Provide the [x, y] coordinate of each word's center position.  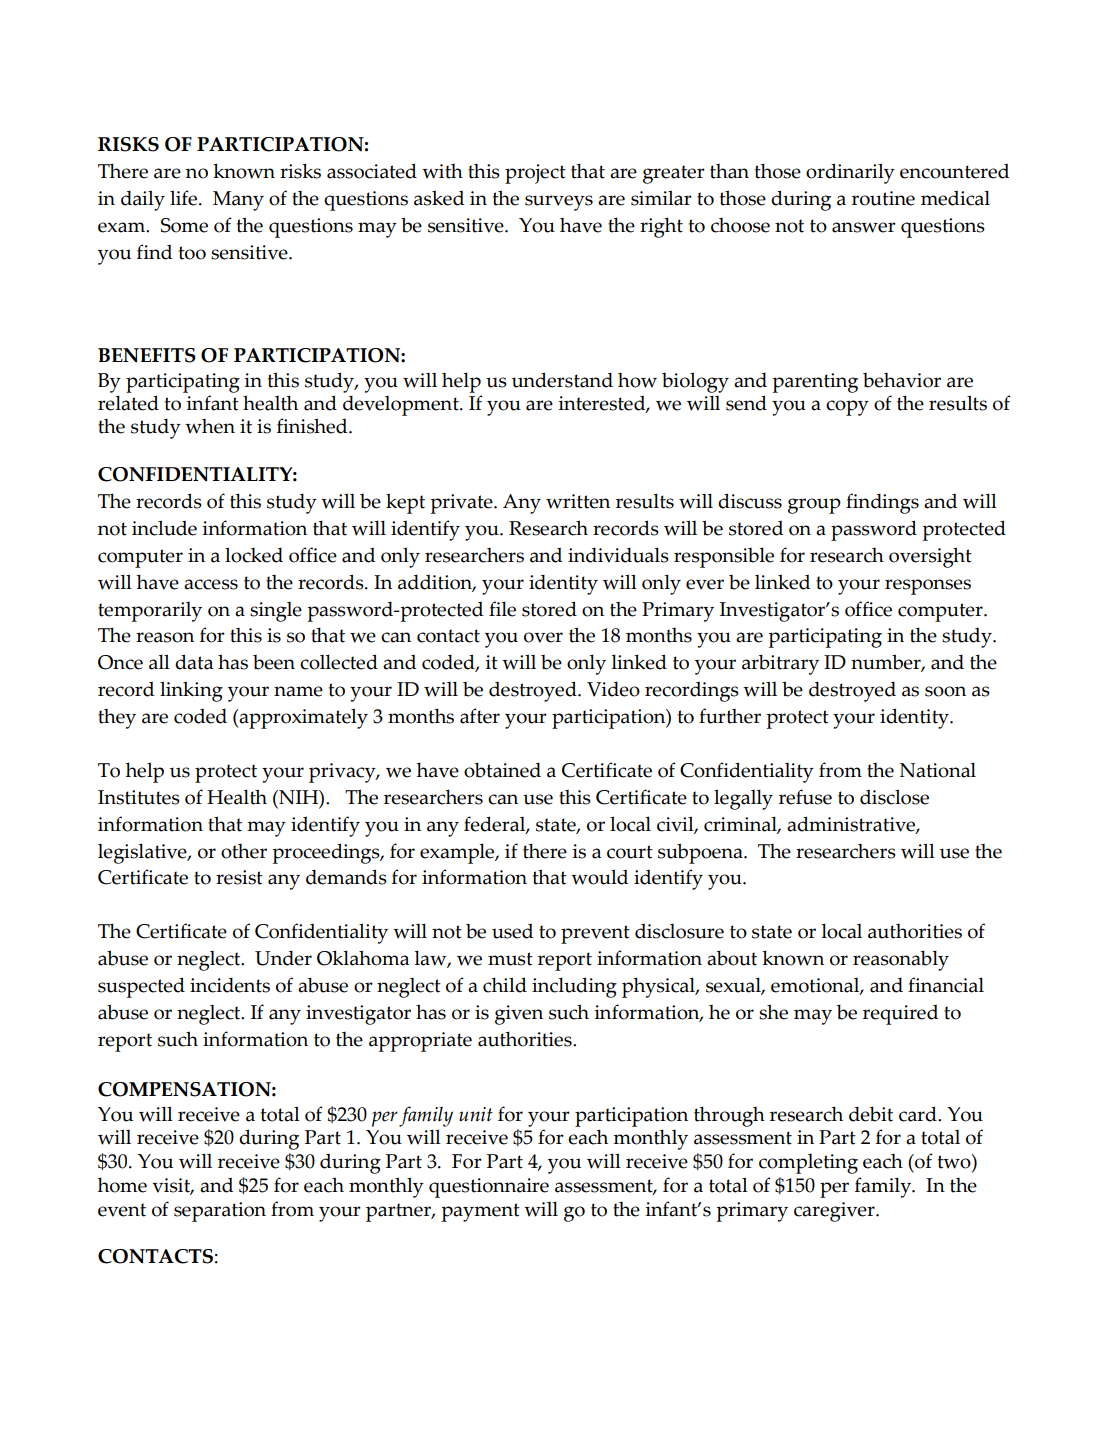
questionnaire [489, 1188]
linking [191, 691]
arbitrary [780, 664]
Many [238, 201]
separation [220, 1212]
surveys [559, 203]
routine [883, 198]
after [480, 716]
